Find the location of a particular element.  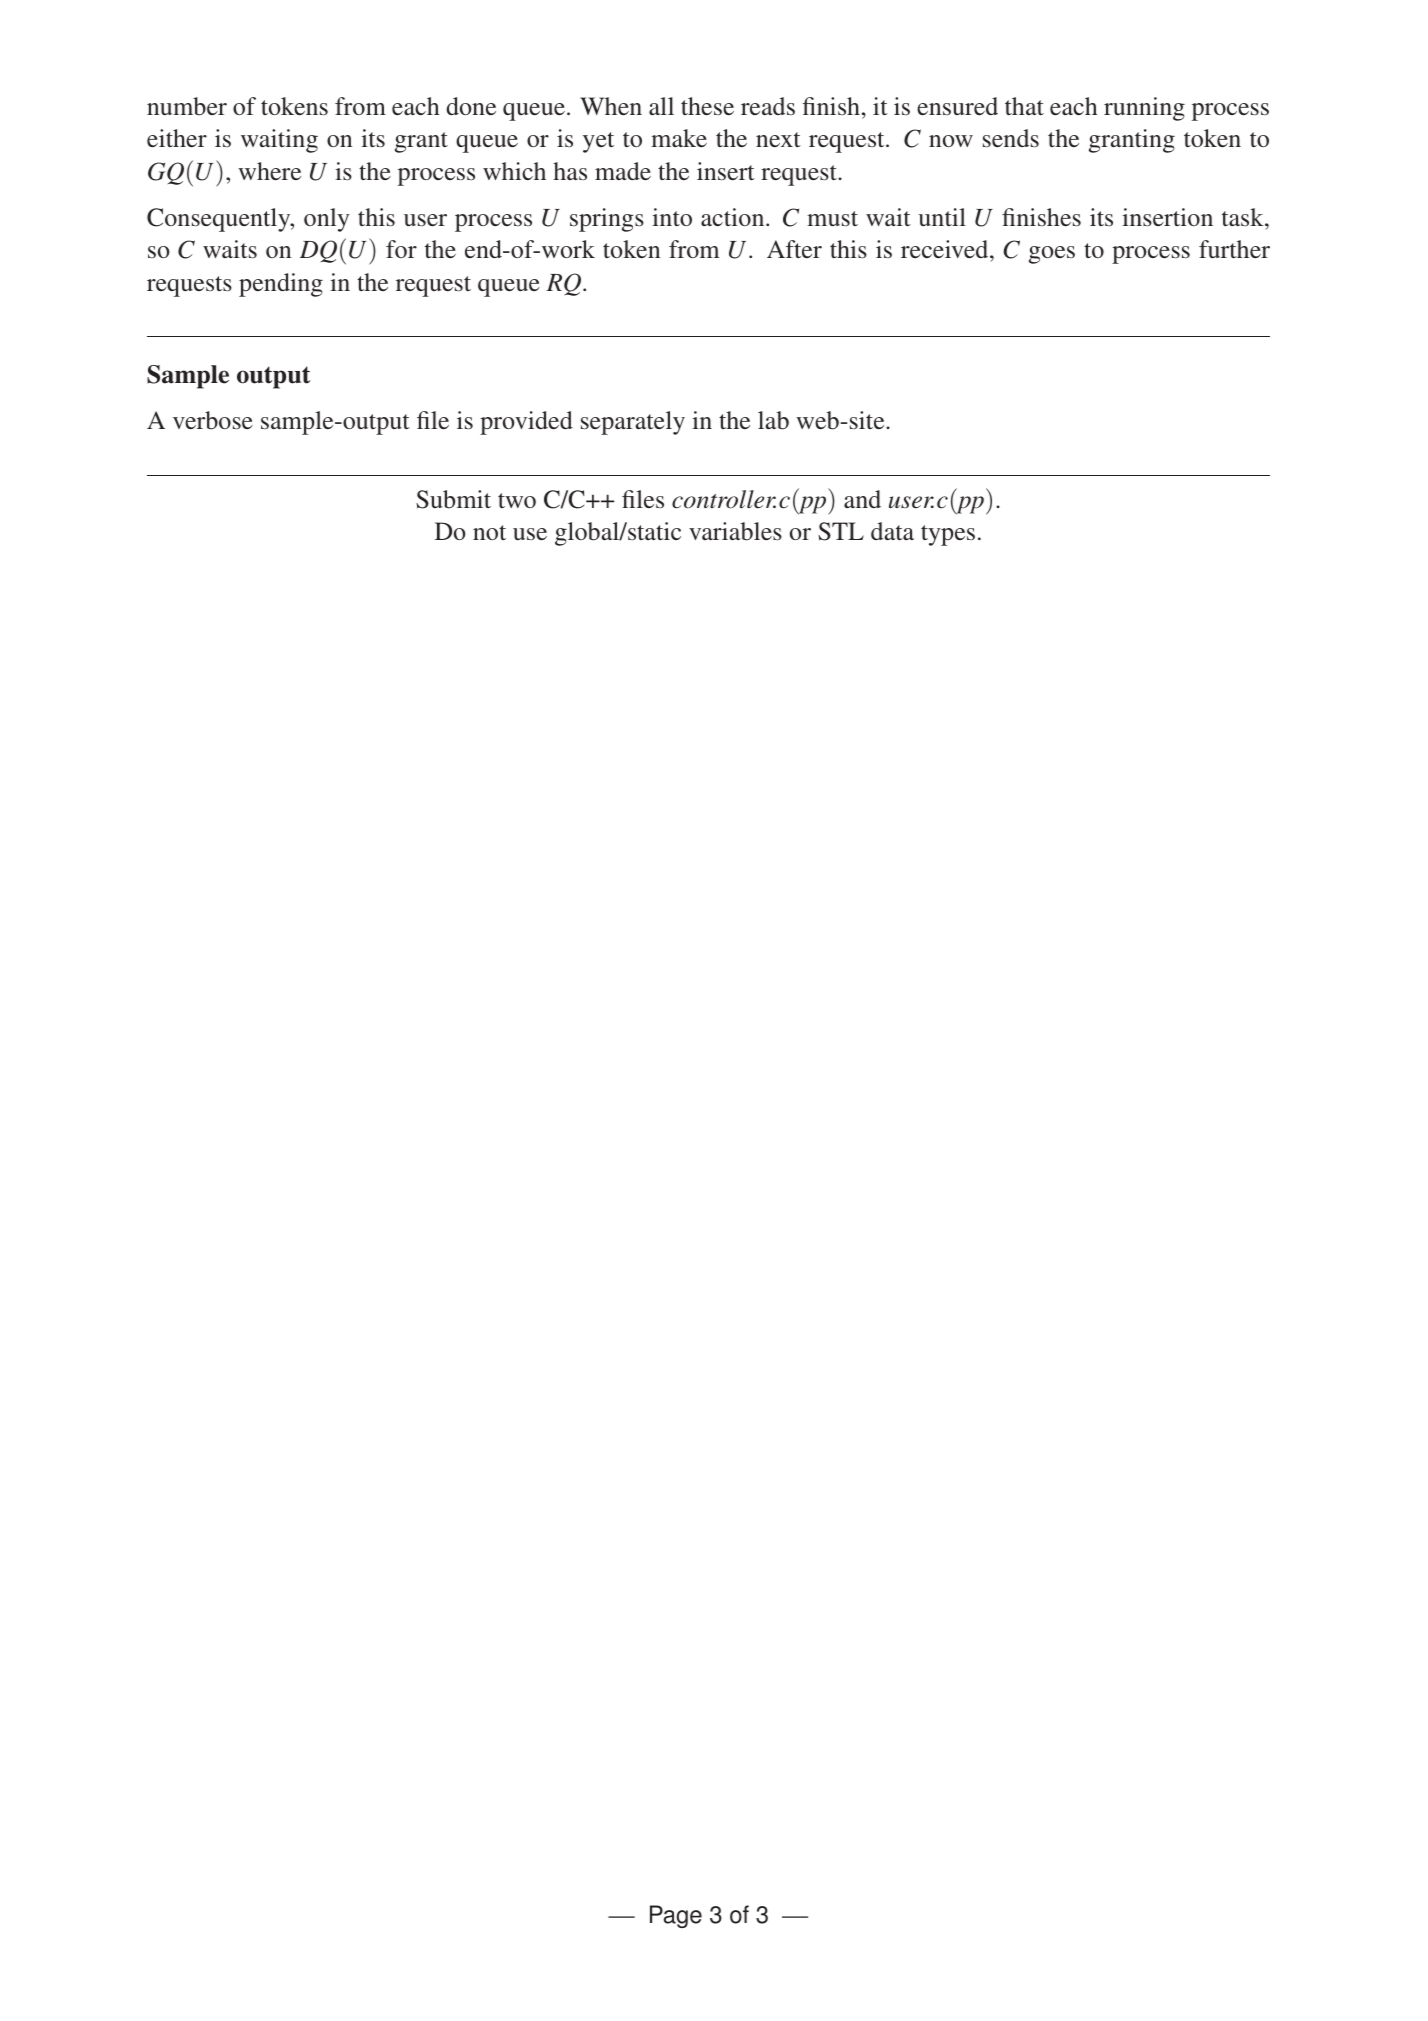

verbose is located at coordinates (213, 420).
